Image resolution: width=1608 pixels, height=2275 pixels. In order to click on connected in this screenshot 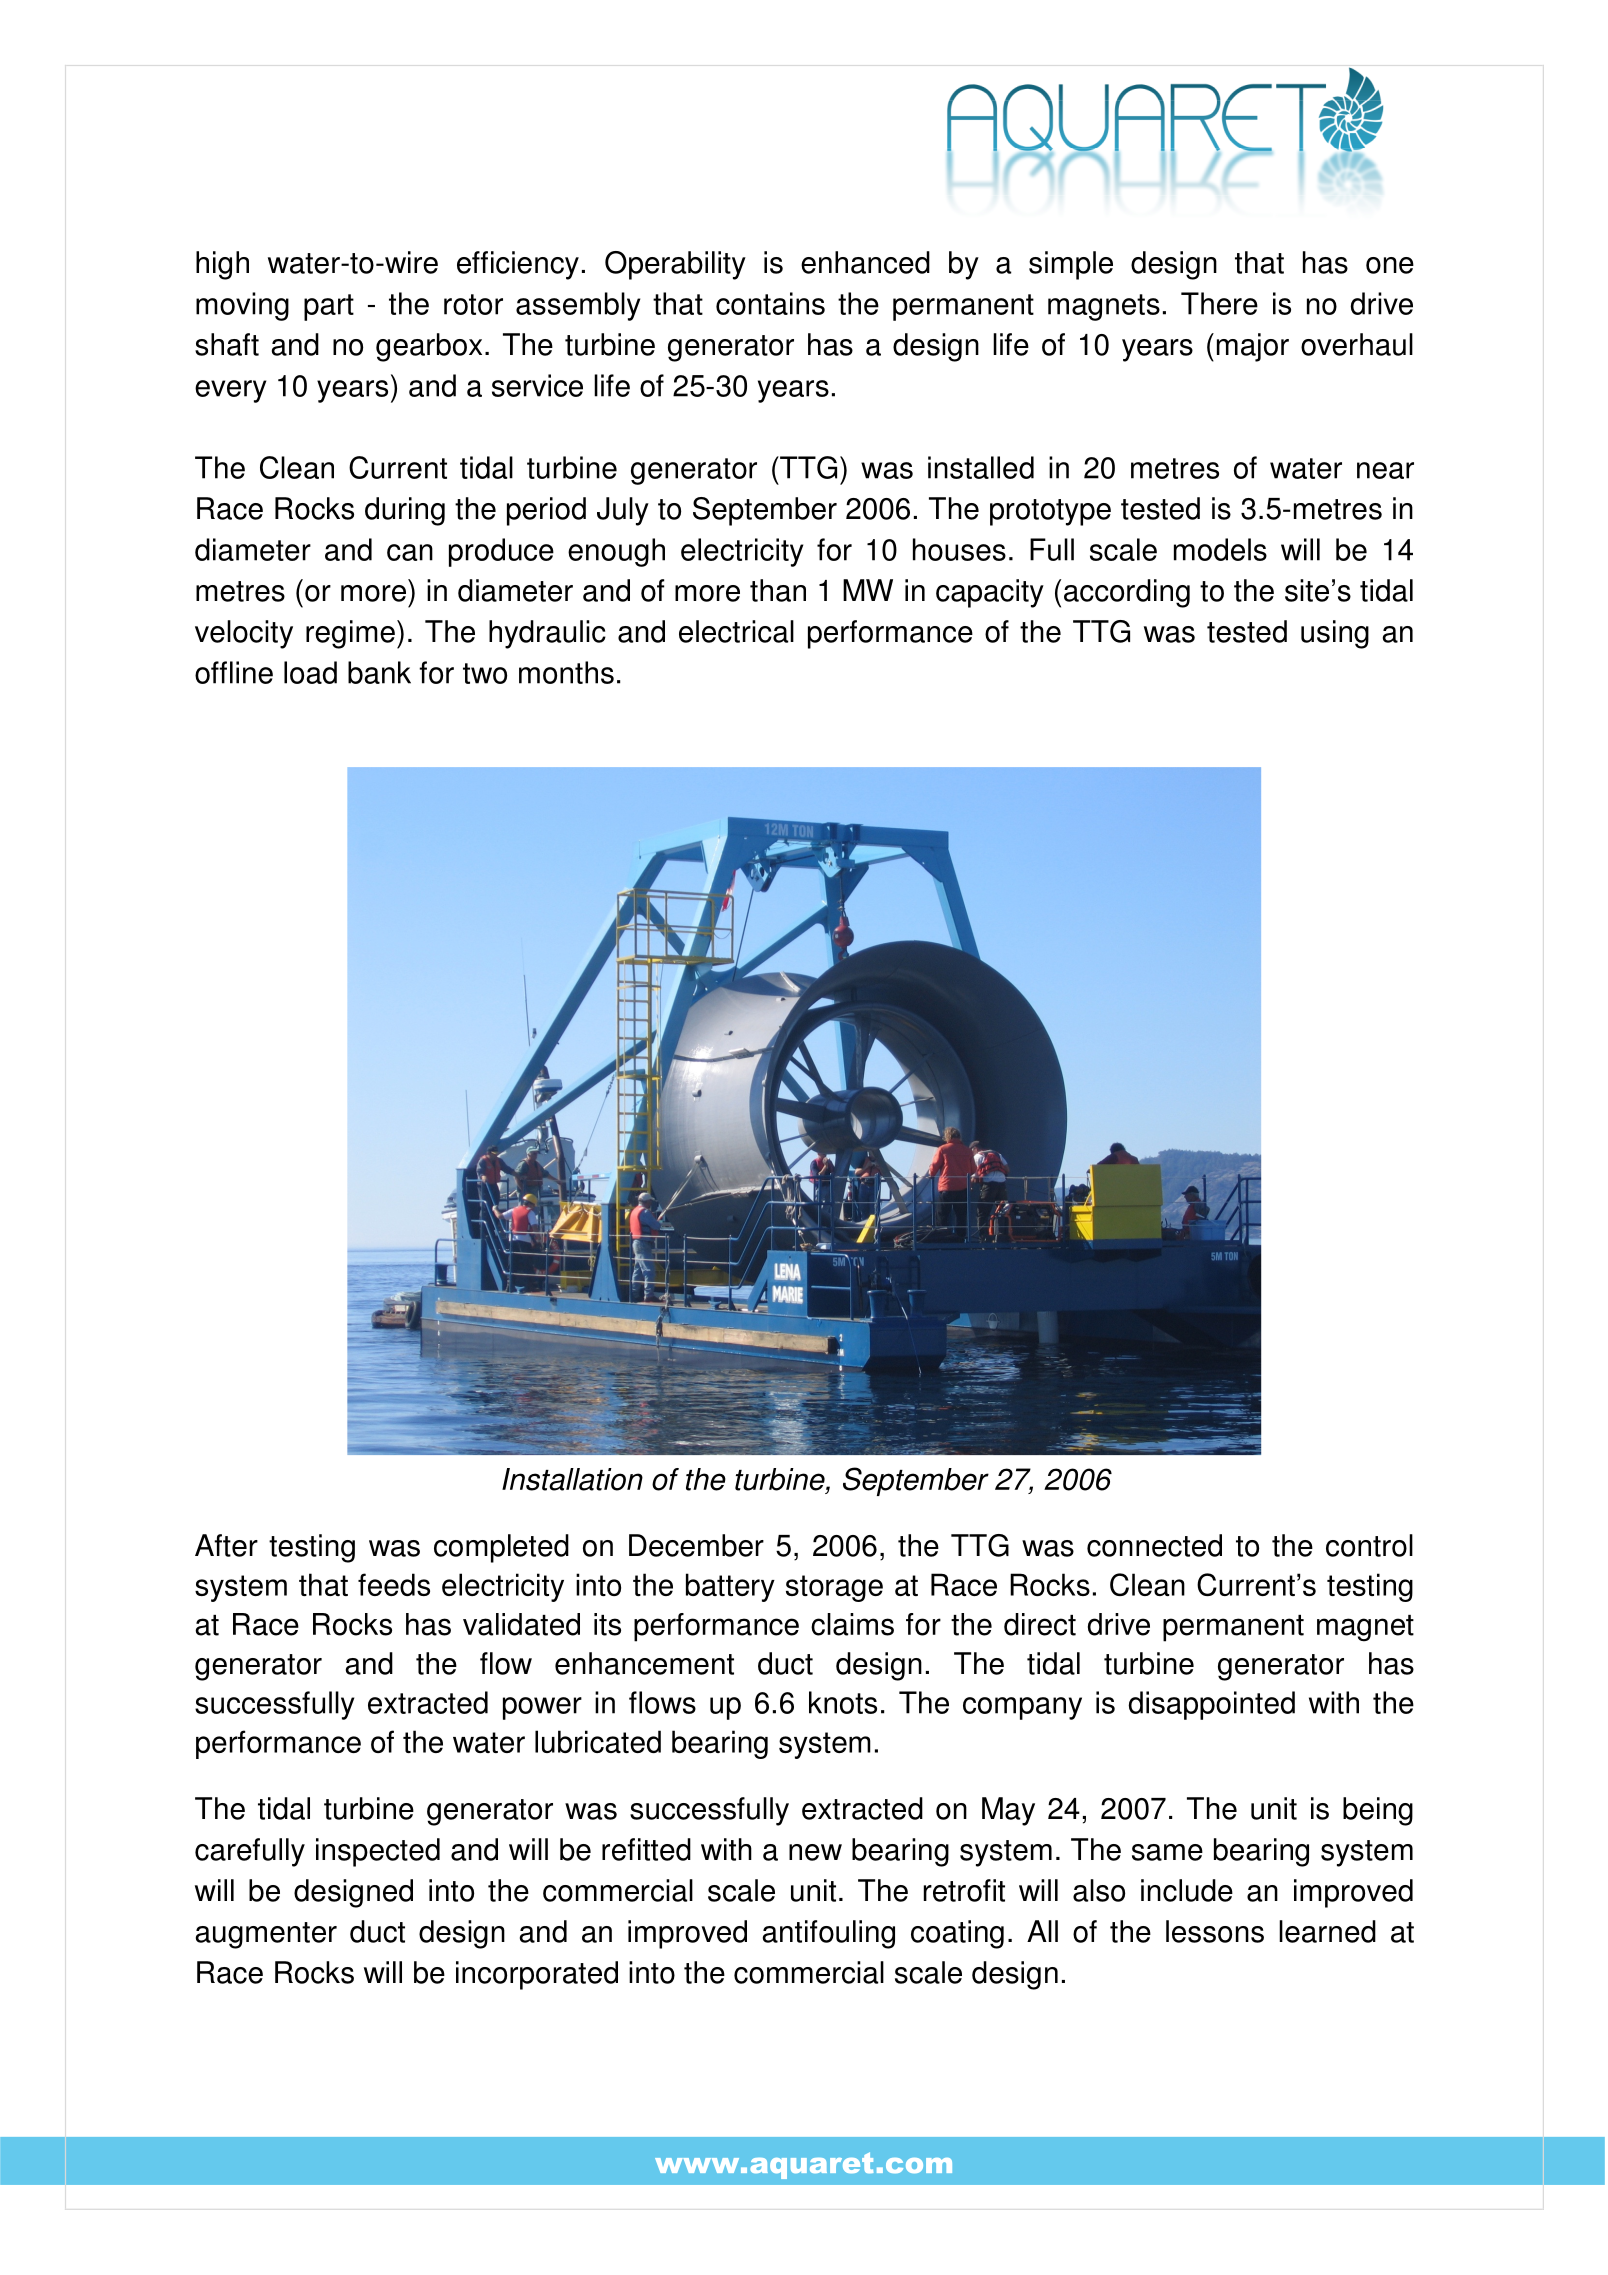, I will do `click(1154, 1545)`.
